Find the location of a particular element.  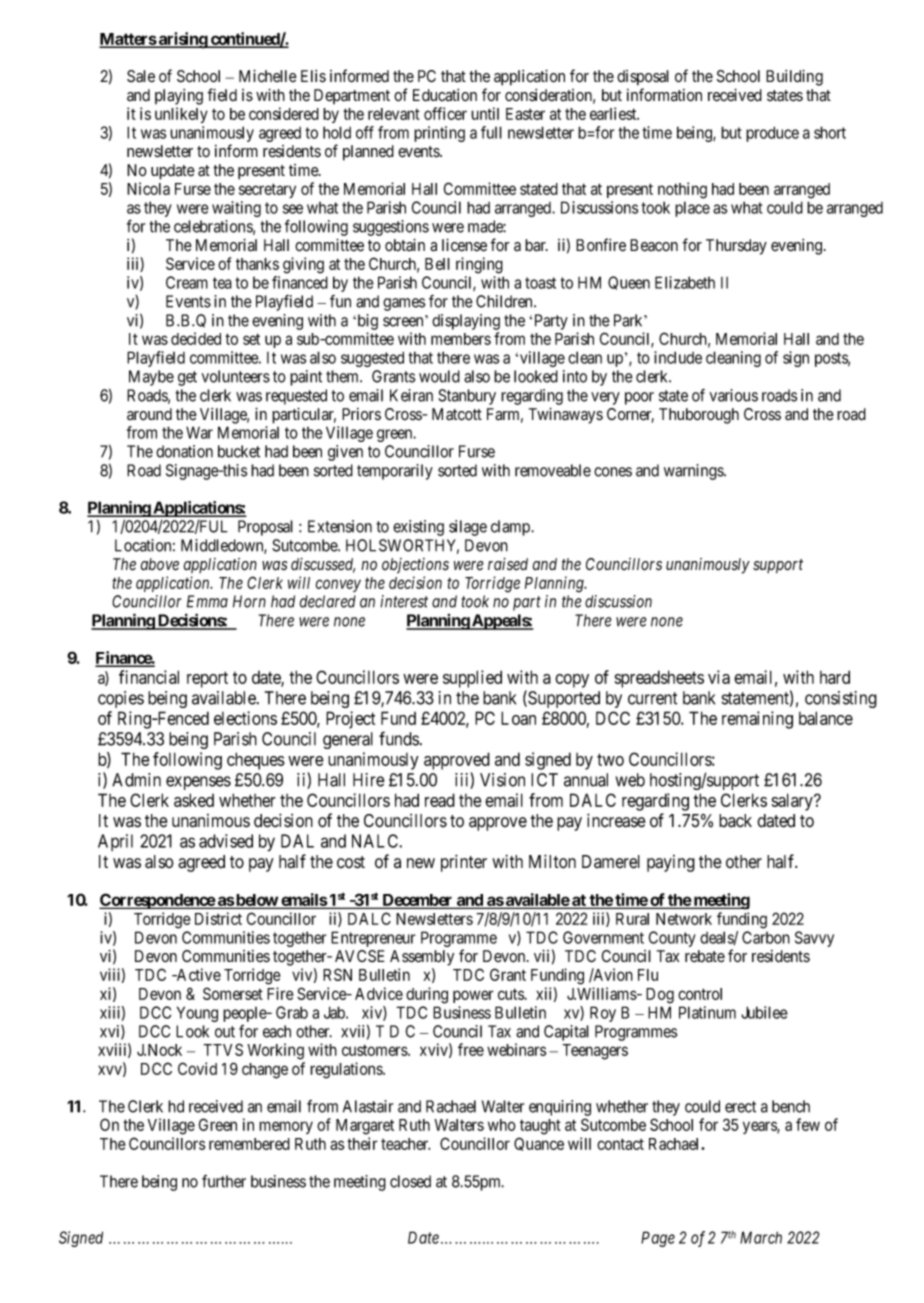

closed is located at coordinates (410, 1181).
